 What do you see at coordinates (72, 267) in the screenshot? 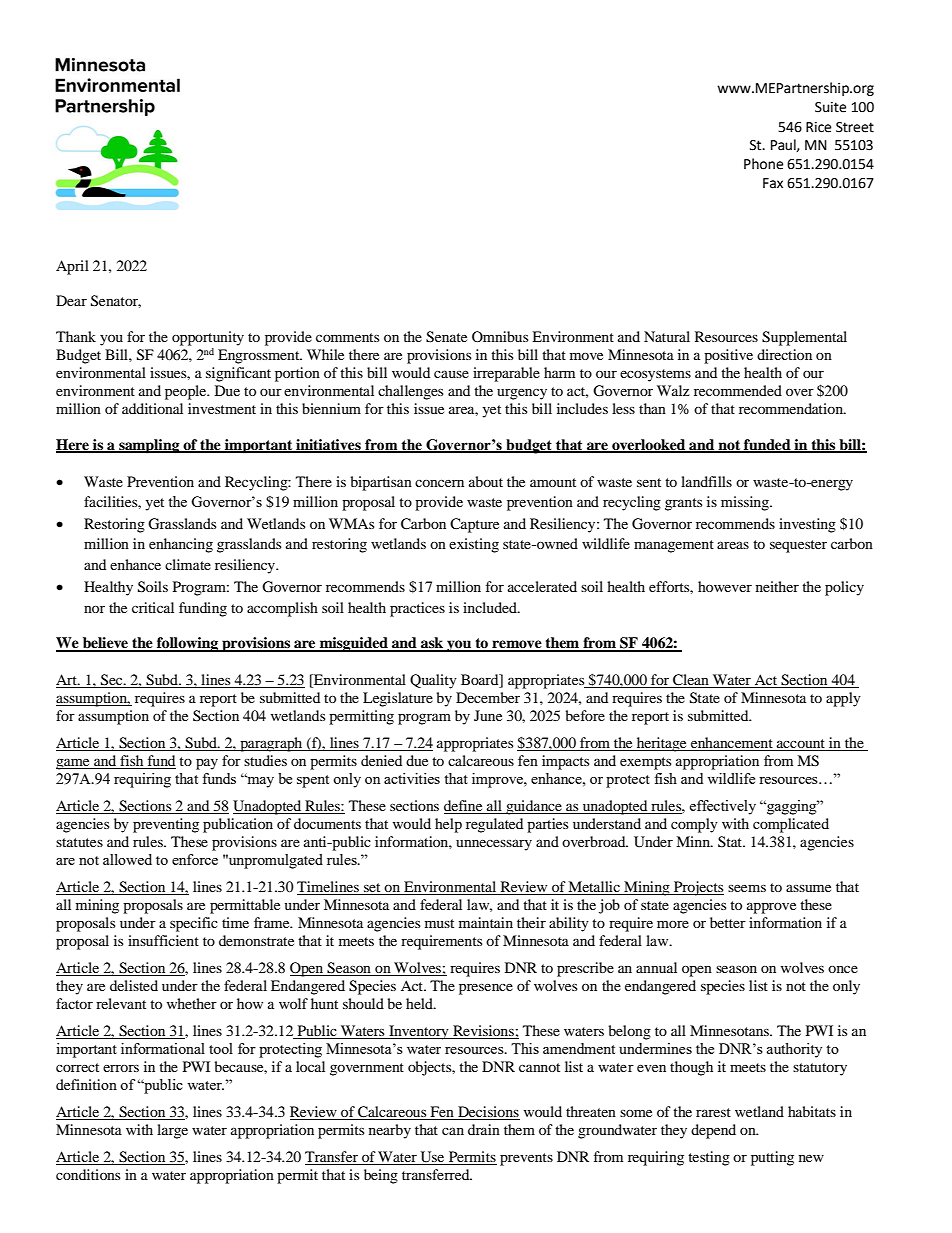
I see `April` at bounding box center [72, 267].
